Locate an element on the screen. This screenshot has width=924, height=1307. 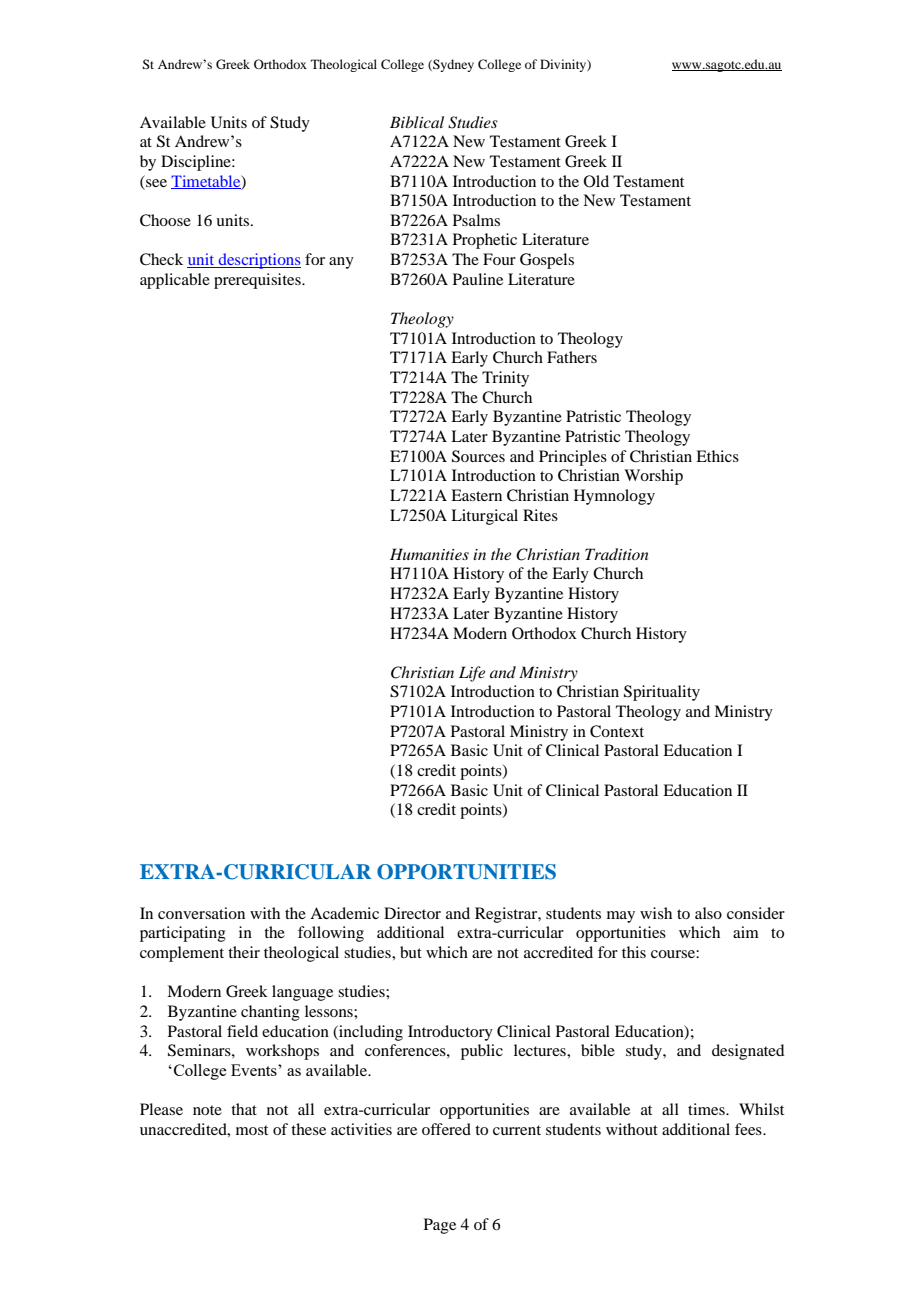
Sydney is located at coordinates (452, 65).
